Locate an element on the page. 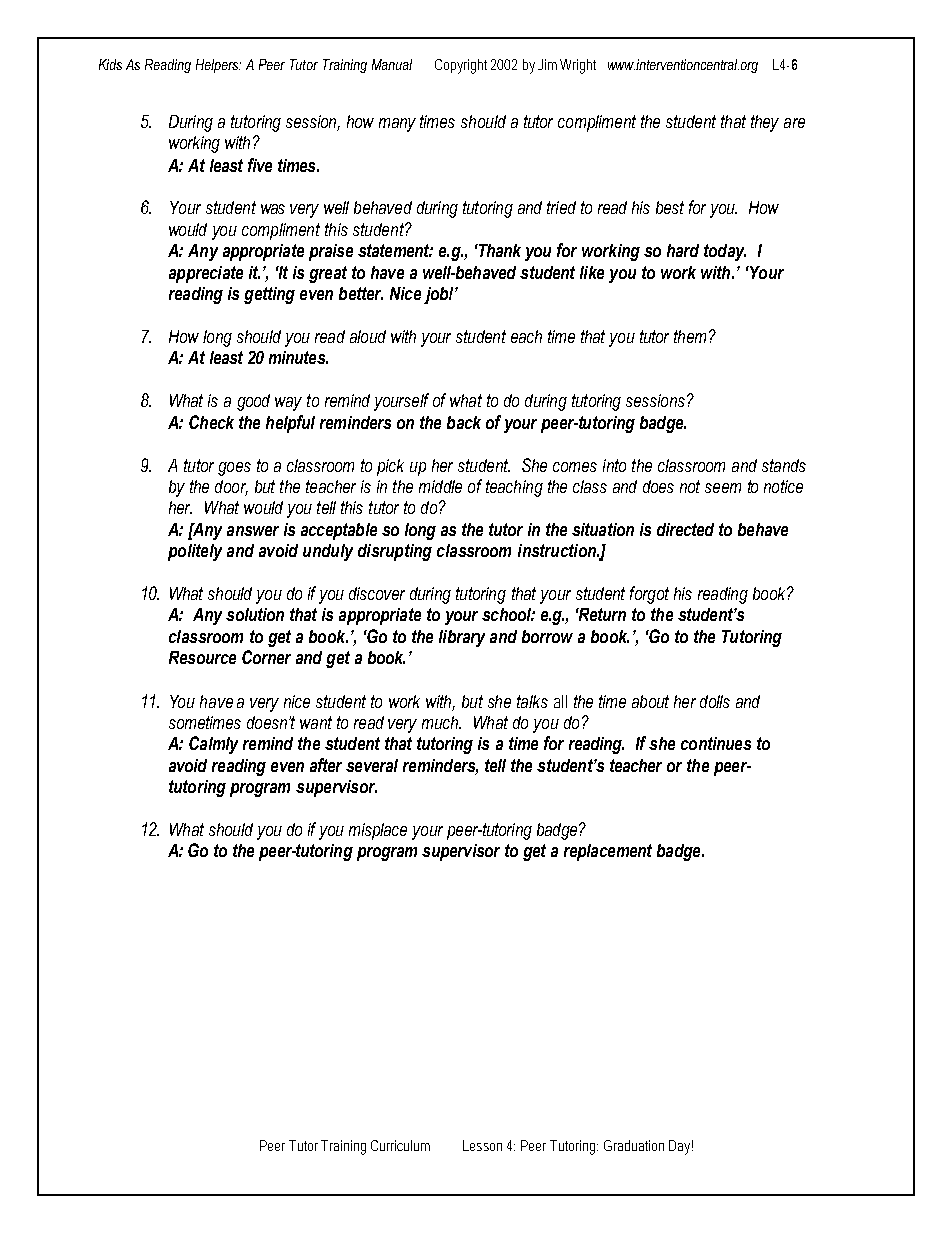  replacement is located at coordinates (608, 852).
